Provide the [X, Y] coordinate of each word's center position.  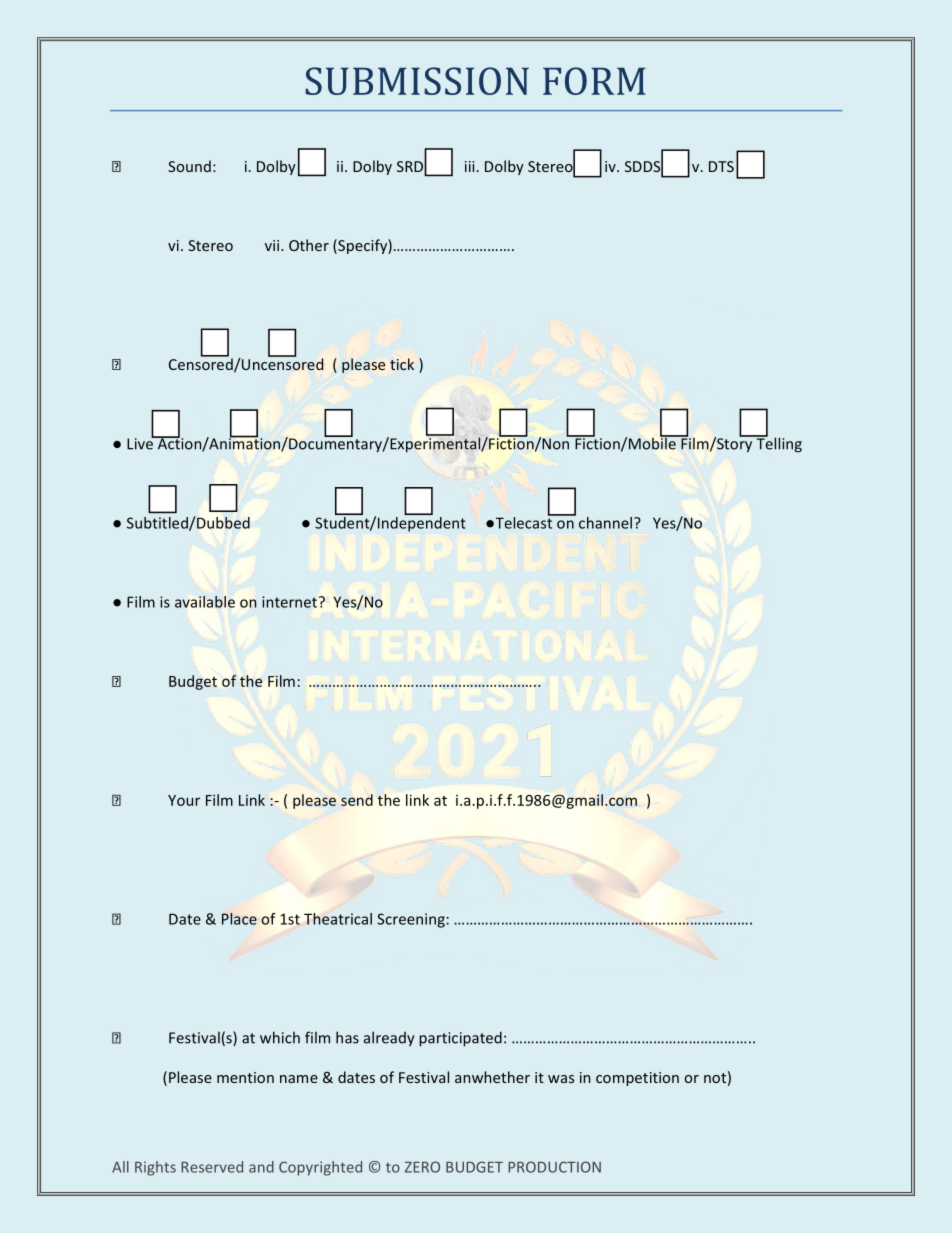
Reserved [212, 1167]
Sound [189, 166]
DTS [721, 166]
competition [637, 1079]
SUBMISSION [417, 81]
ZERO [422, 1167]
